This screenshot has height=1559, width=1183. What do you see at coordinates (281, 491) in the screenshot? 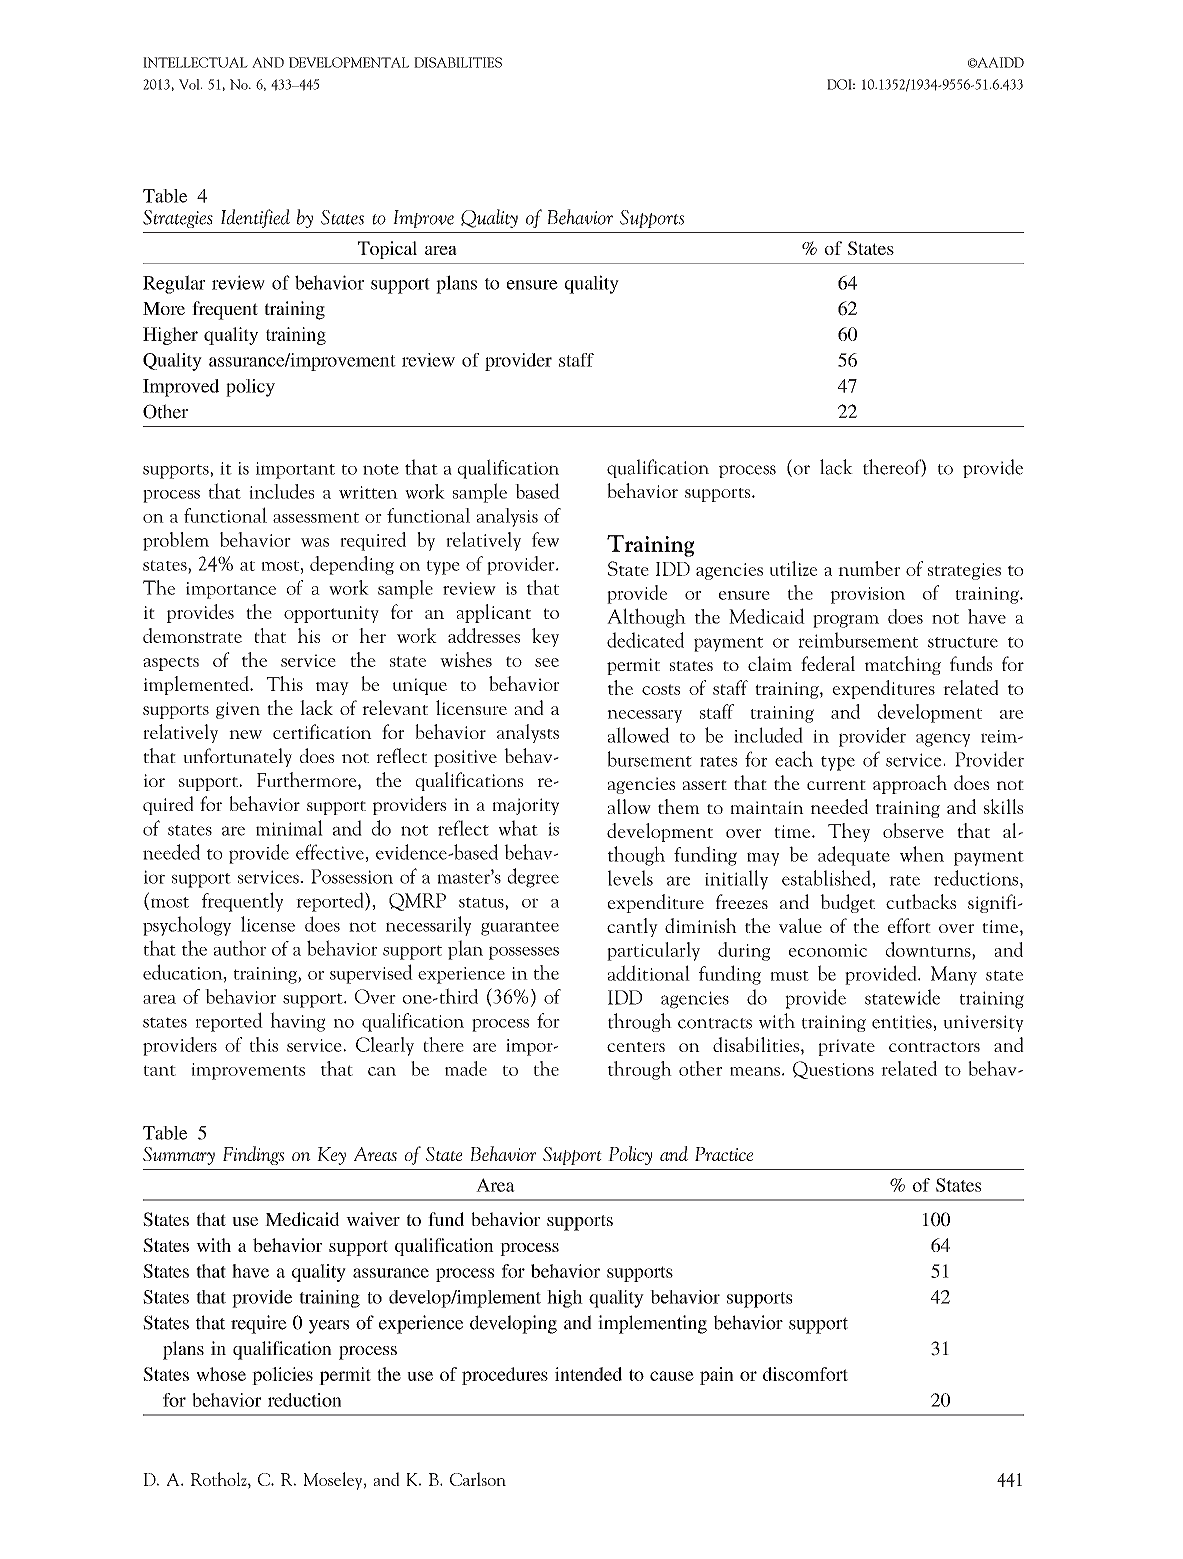
I see `includes` at bounding box center [281, 491].
